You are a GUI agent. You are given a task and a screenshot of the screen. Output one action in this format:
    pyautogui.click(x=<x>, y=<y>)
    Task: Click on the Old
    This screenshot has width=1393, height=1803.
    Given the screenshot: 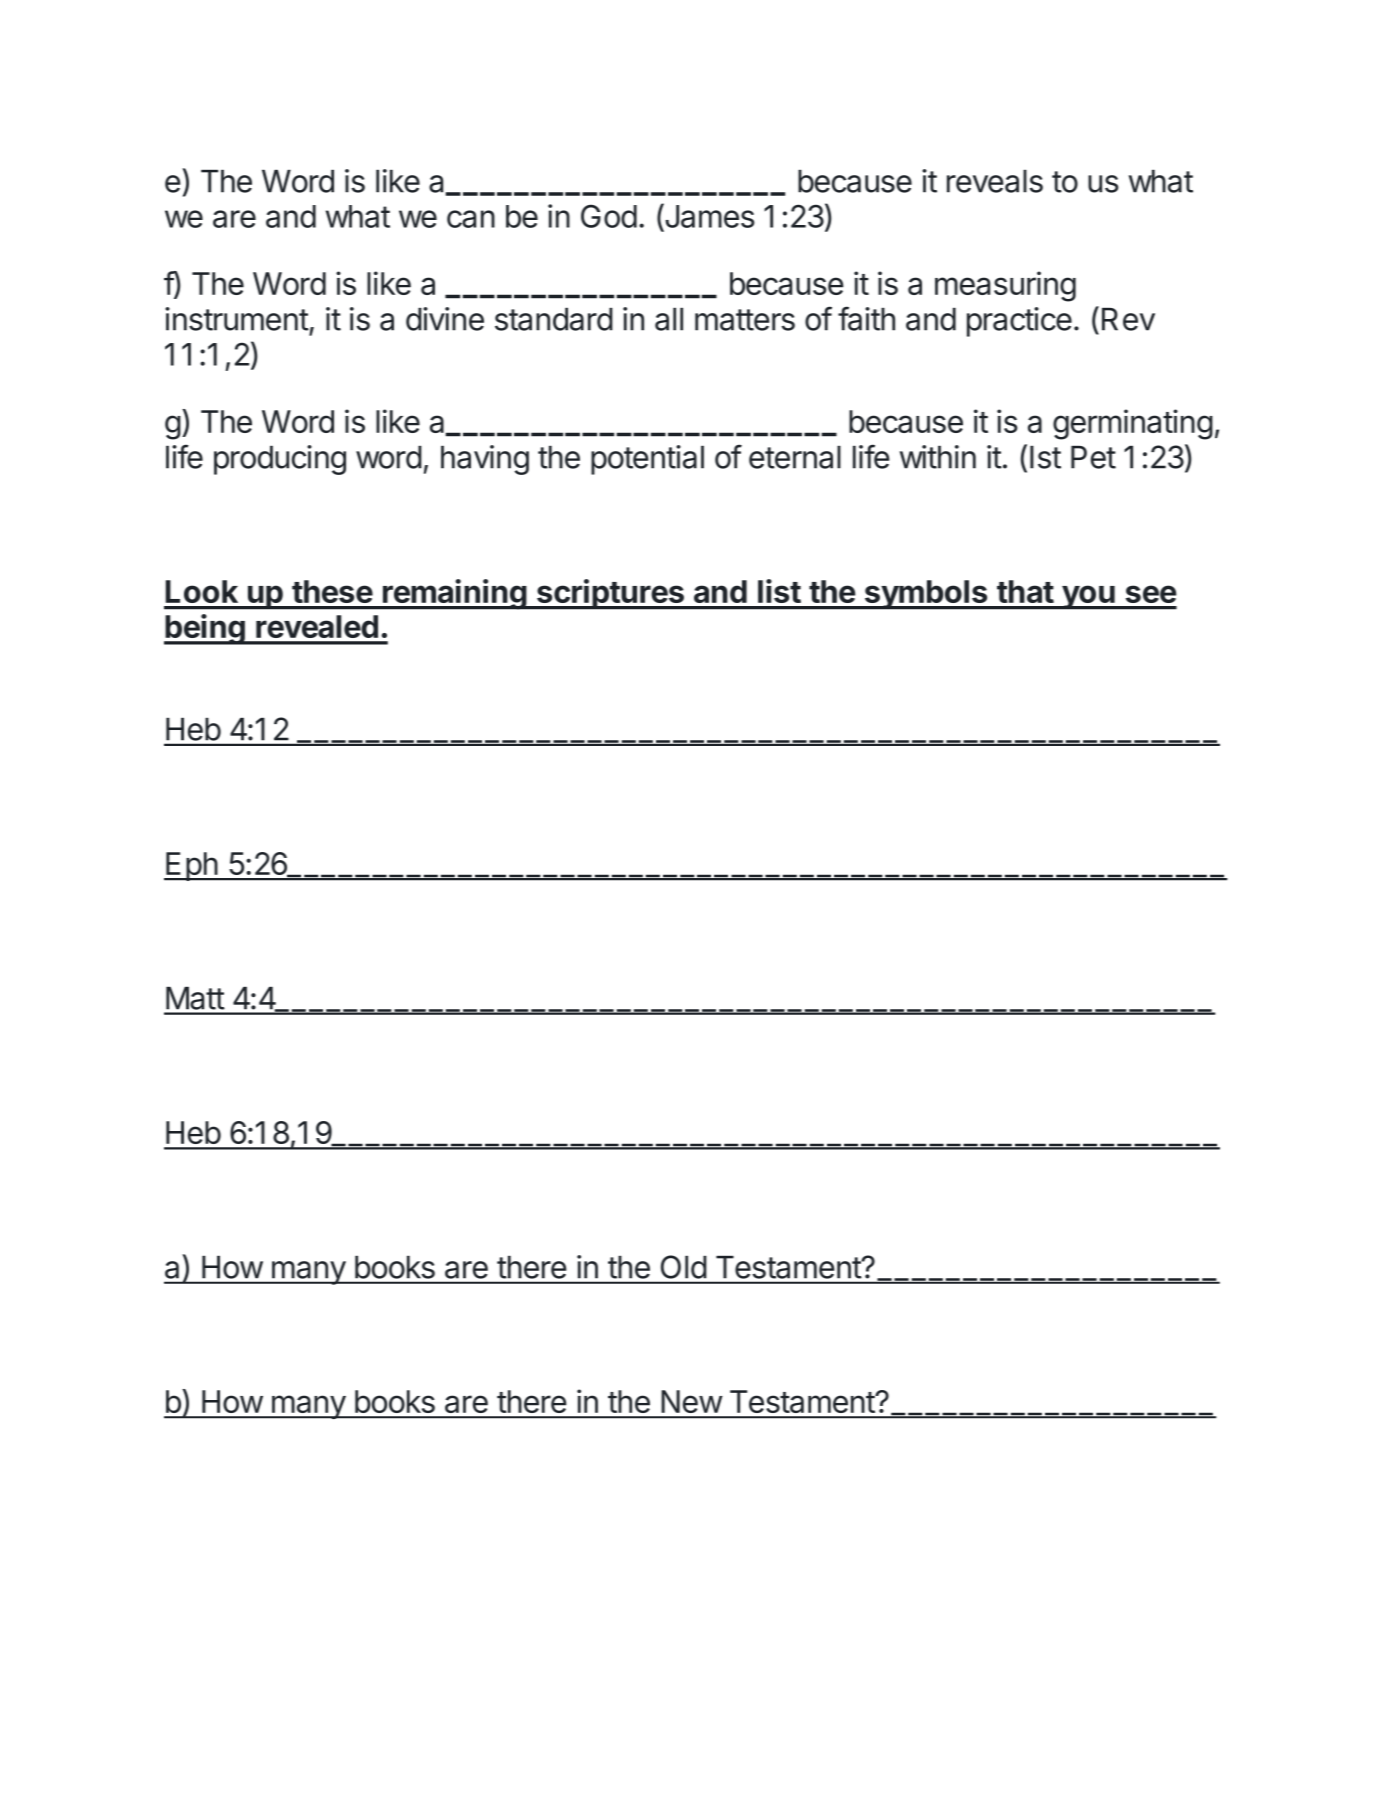 What is the action you would take?
    pyautogui.click(x=683, y=1267)
